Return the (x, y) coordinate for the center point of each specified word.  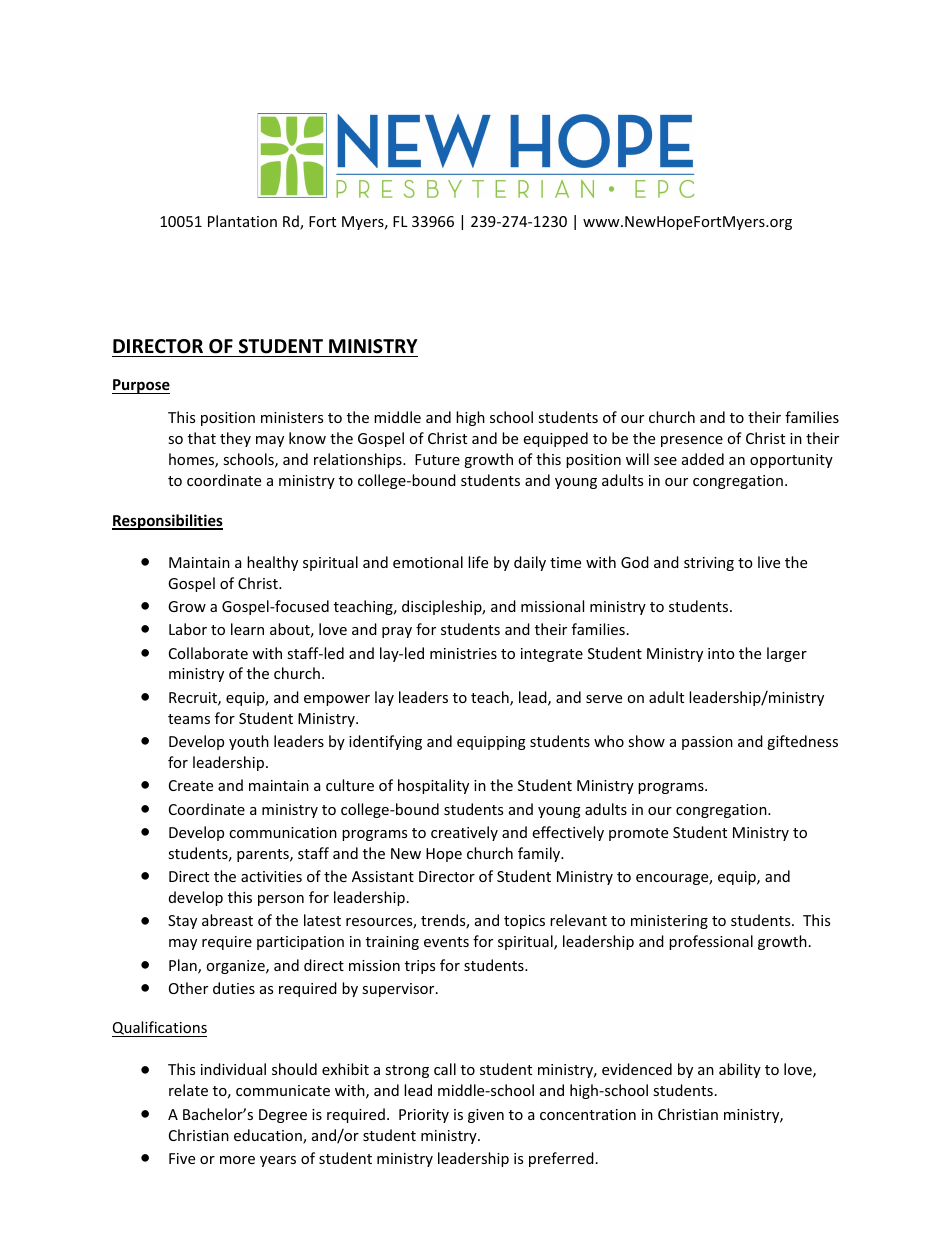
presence (692, 441)
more (237, 1160)
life (478, 562)
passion (707, 743)
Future (437, 459)
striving (709, 564)
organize (236, 967)
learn (247, 629)
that (202, 438)
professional (711, 942)
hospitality (433, 786)
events (446, 942)
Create (191, 785)
